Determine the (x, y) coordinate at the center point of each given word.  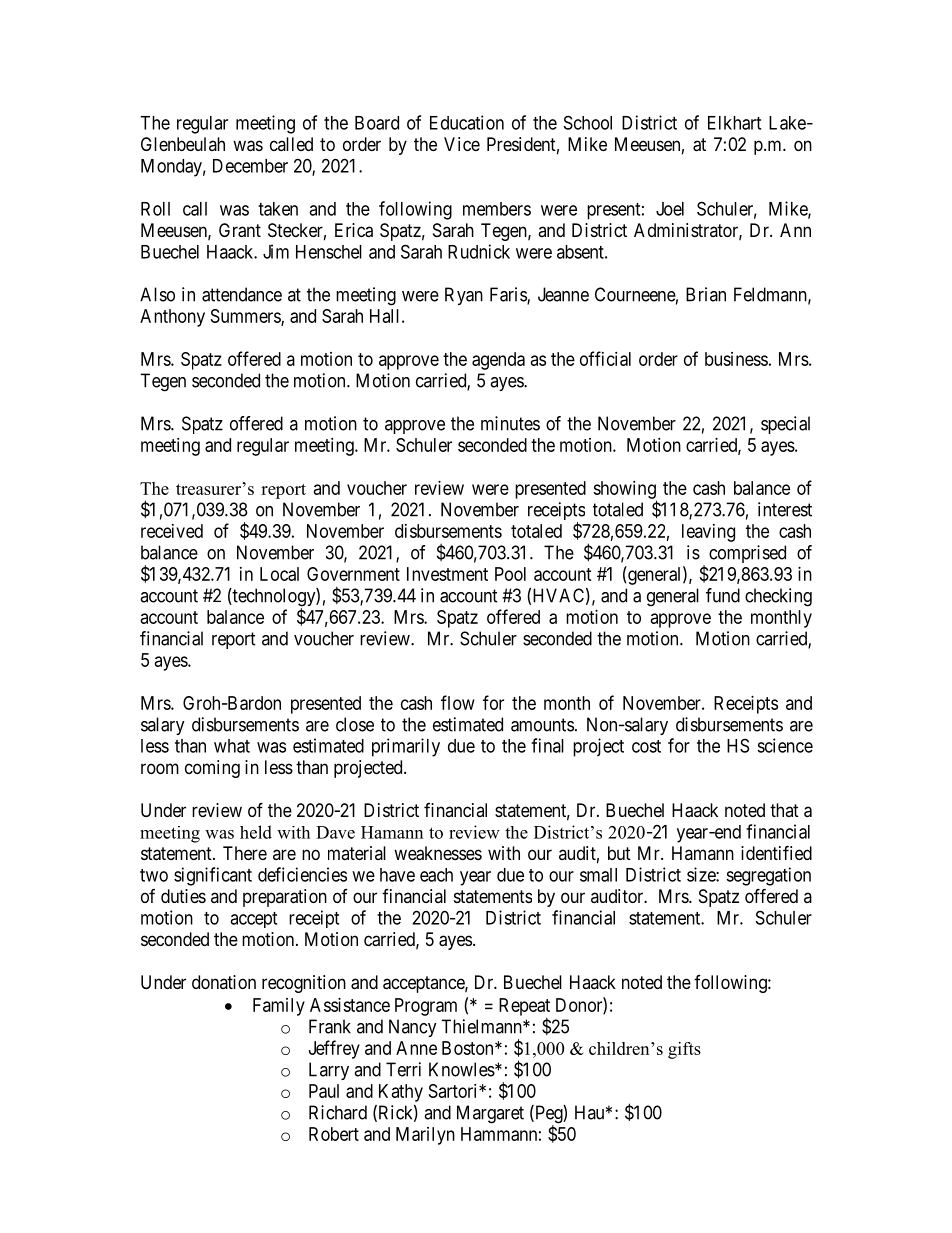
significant (213, 876)
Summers (246, 317)
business (736, 359)
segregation (768, 876)
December (250, 166)
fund (723, 595)
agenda (498, 361)
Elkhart (734, 123)
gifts (684, 1050)
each (436, 875)
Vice (462, 144)
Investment (447, 574)
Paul (324, 1091)
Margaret (490, 1114)
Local (279, 574)
